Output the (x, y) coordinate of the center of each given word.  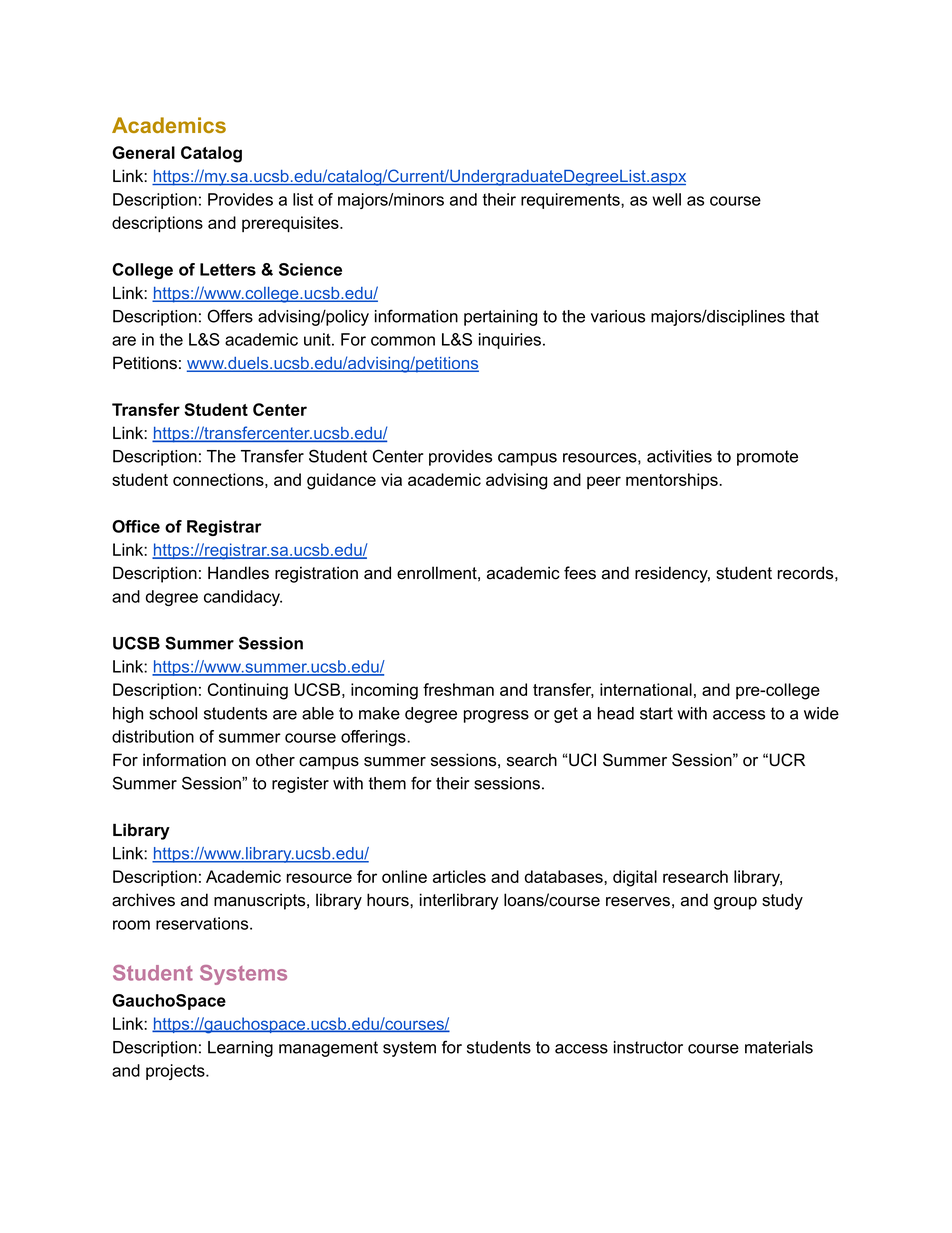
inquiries (510, 341)
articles (459, 876)
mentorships (673, 481)
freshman (458, 689)
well (666, 199)
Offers (230, 316)
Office (136, 526)
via (391, 479)
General (143, 152)
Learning (240, 1049)
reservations (203, 923)
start (656, 713)
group (735, 903)
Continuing (248, 691)
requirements (571, 201)
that (804, 316)
